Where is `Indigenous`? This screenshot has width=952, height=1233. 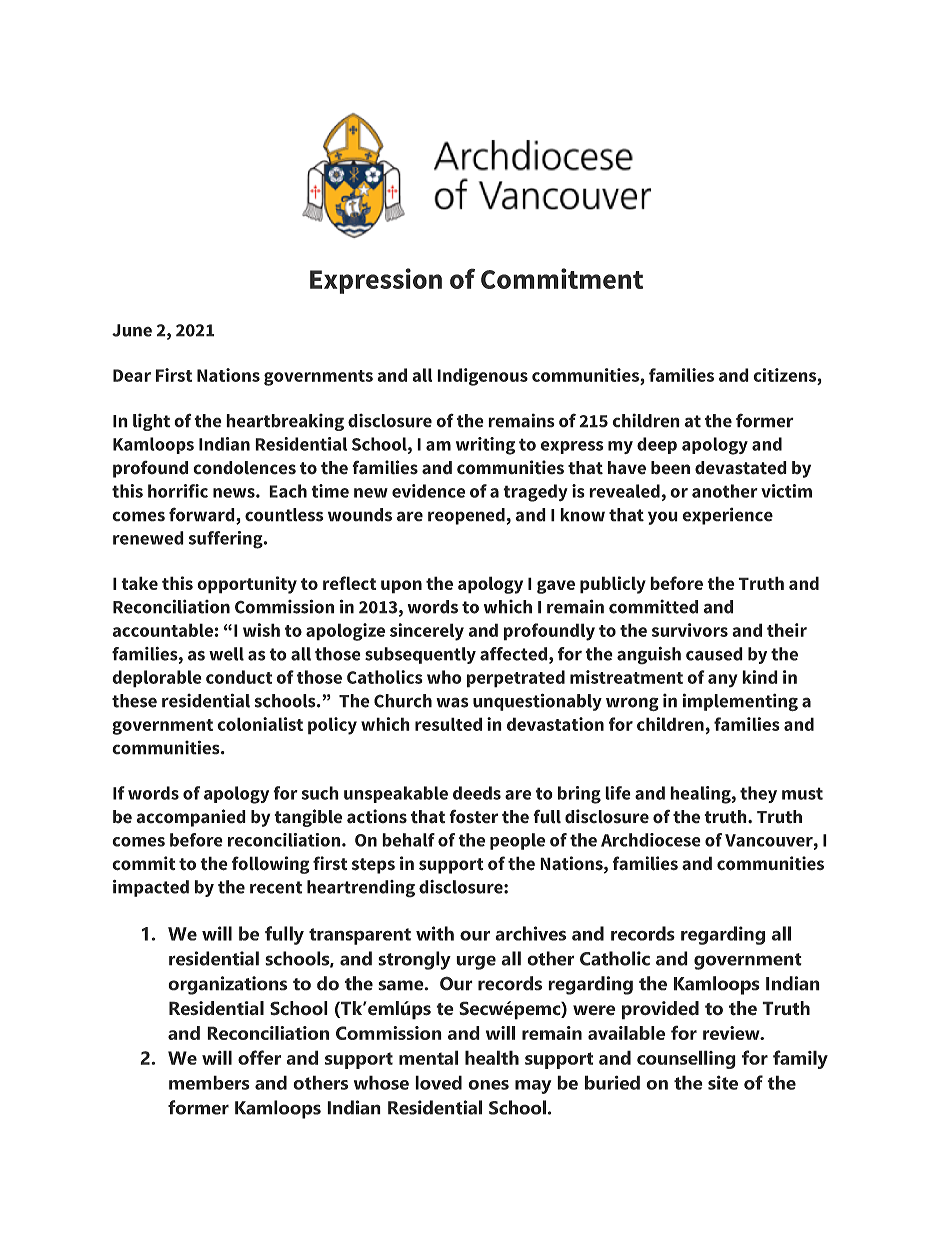
Indigenous is located at coordinates (482, 377).
